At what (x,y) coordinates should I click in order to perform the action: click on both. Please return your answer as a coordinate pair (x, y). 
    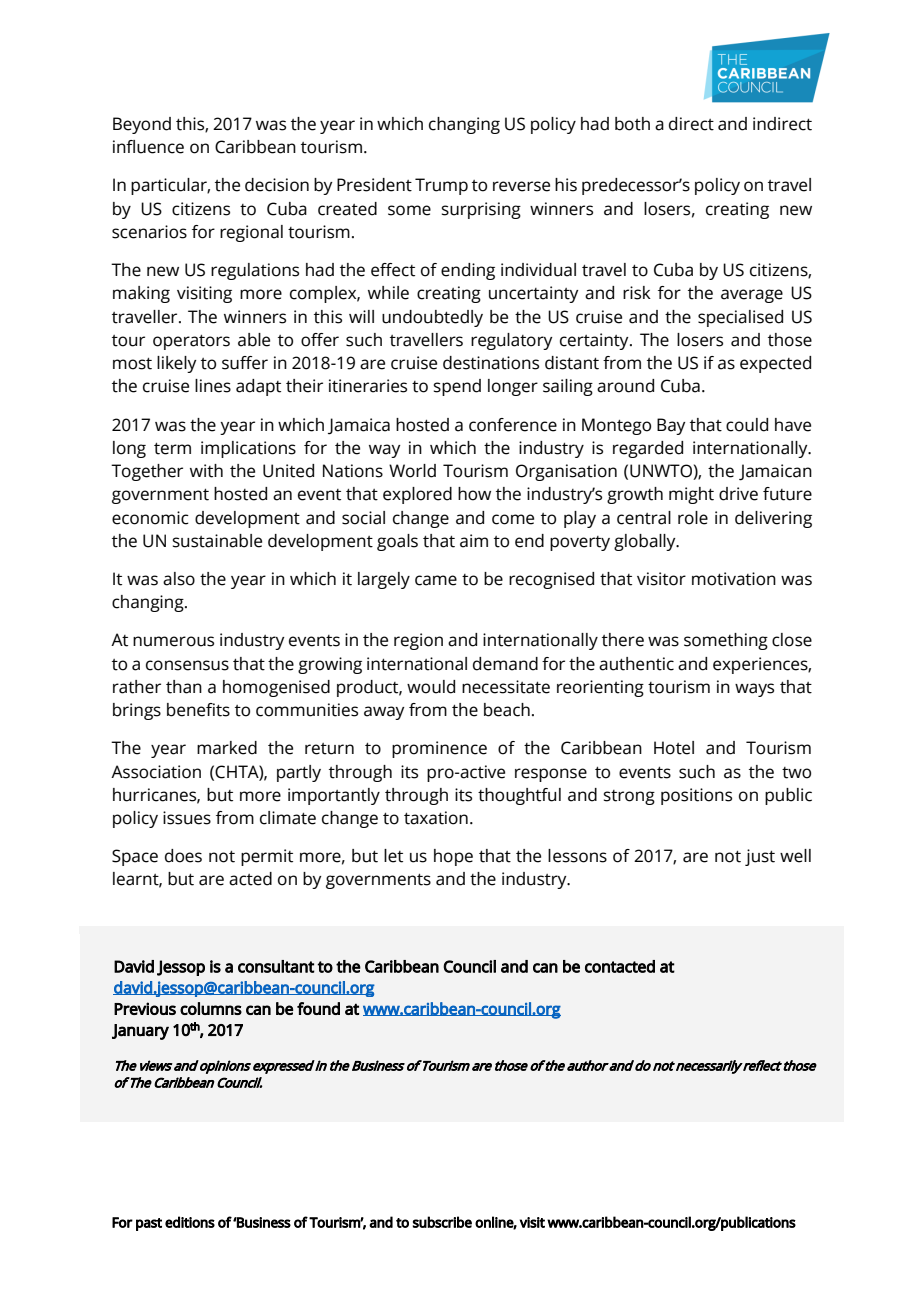
    Looking at the image, I should click on (632, 124).
